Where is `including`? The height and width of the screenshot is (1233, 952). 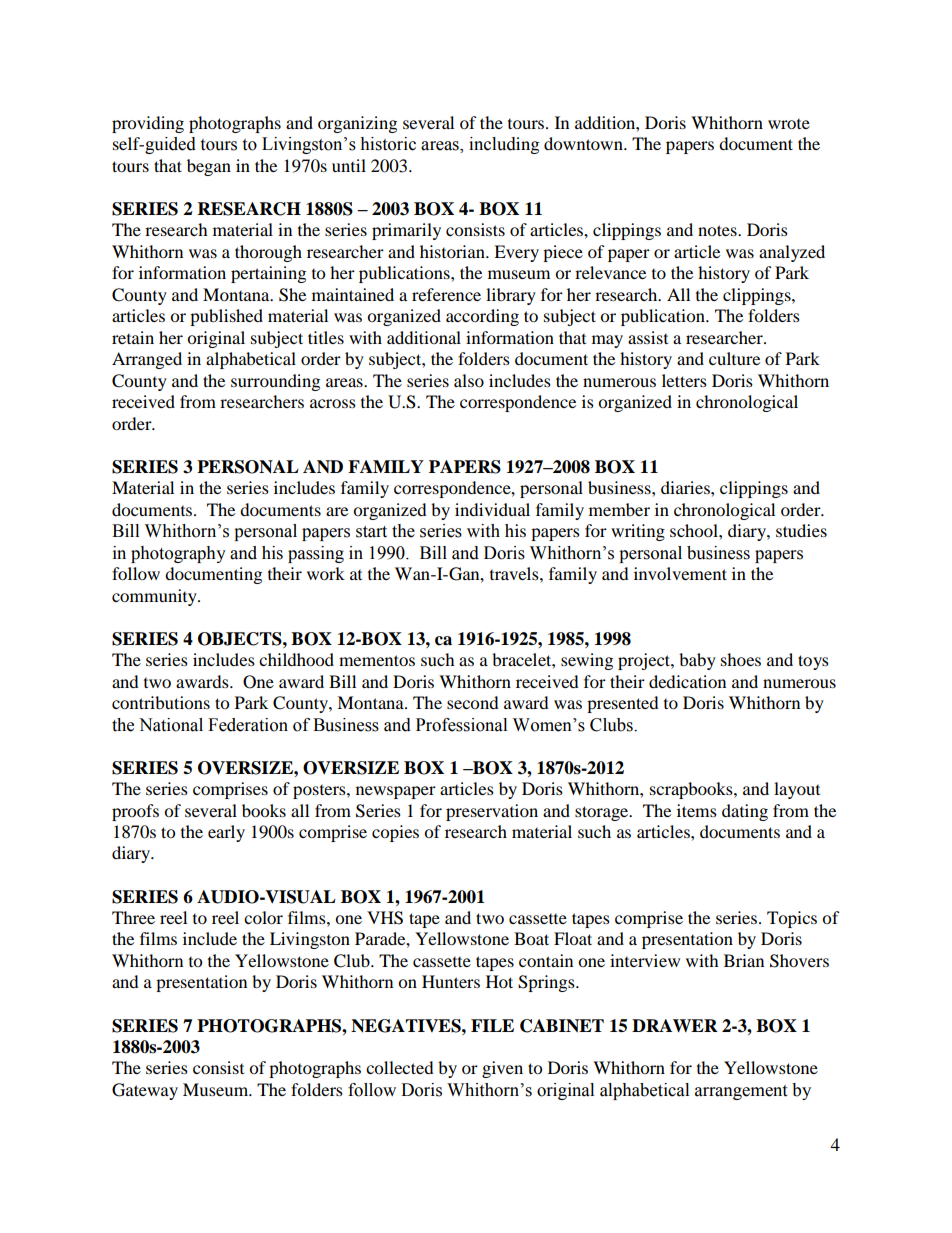
including is located at coordinates (504, 145).
